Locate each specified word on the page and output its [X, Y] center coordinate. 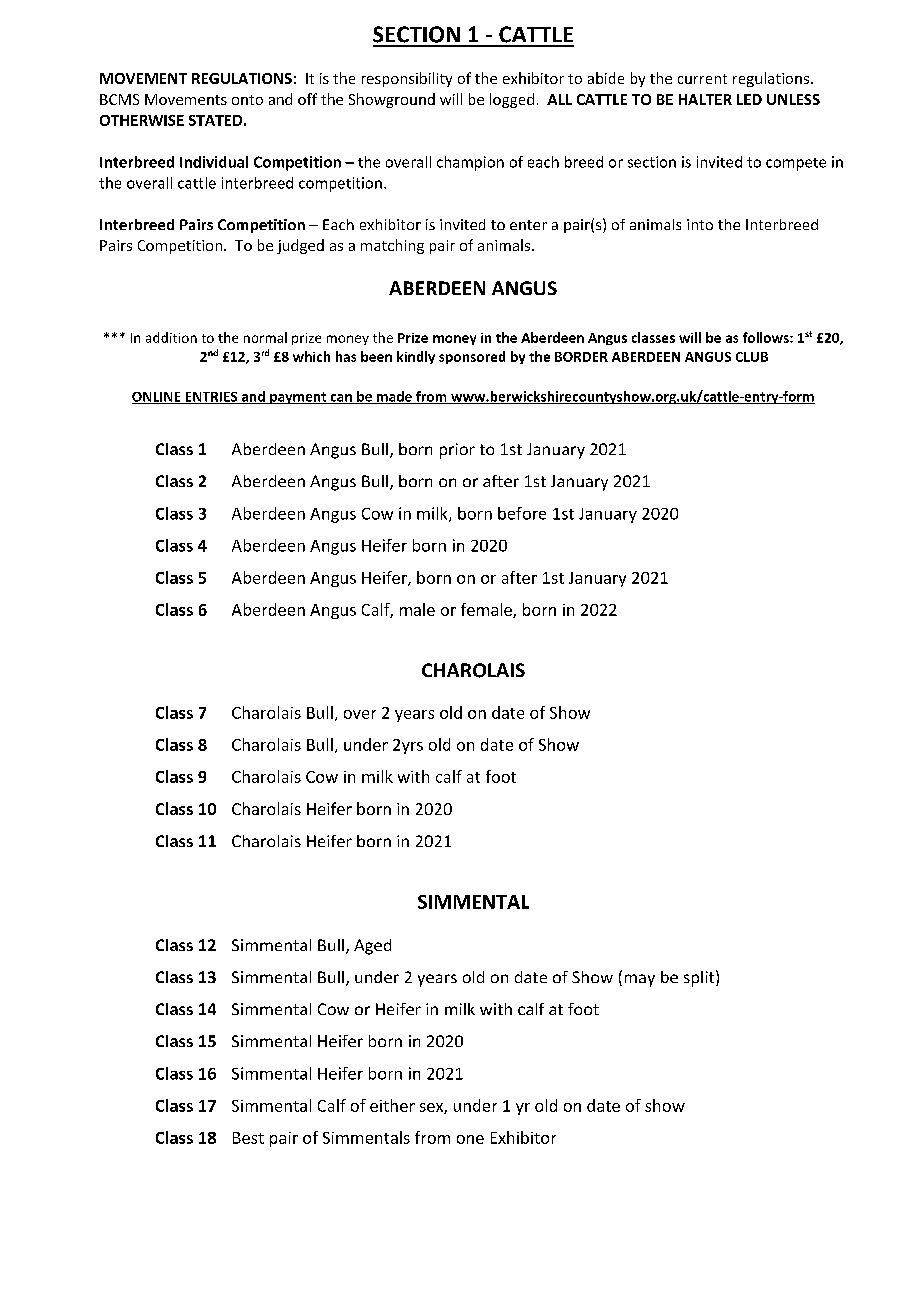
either [392, 1105]
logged [512, 100]
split [700, 978]
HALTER [705, 99]
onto [247, 100]
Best [248, 1138]
